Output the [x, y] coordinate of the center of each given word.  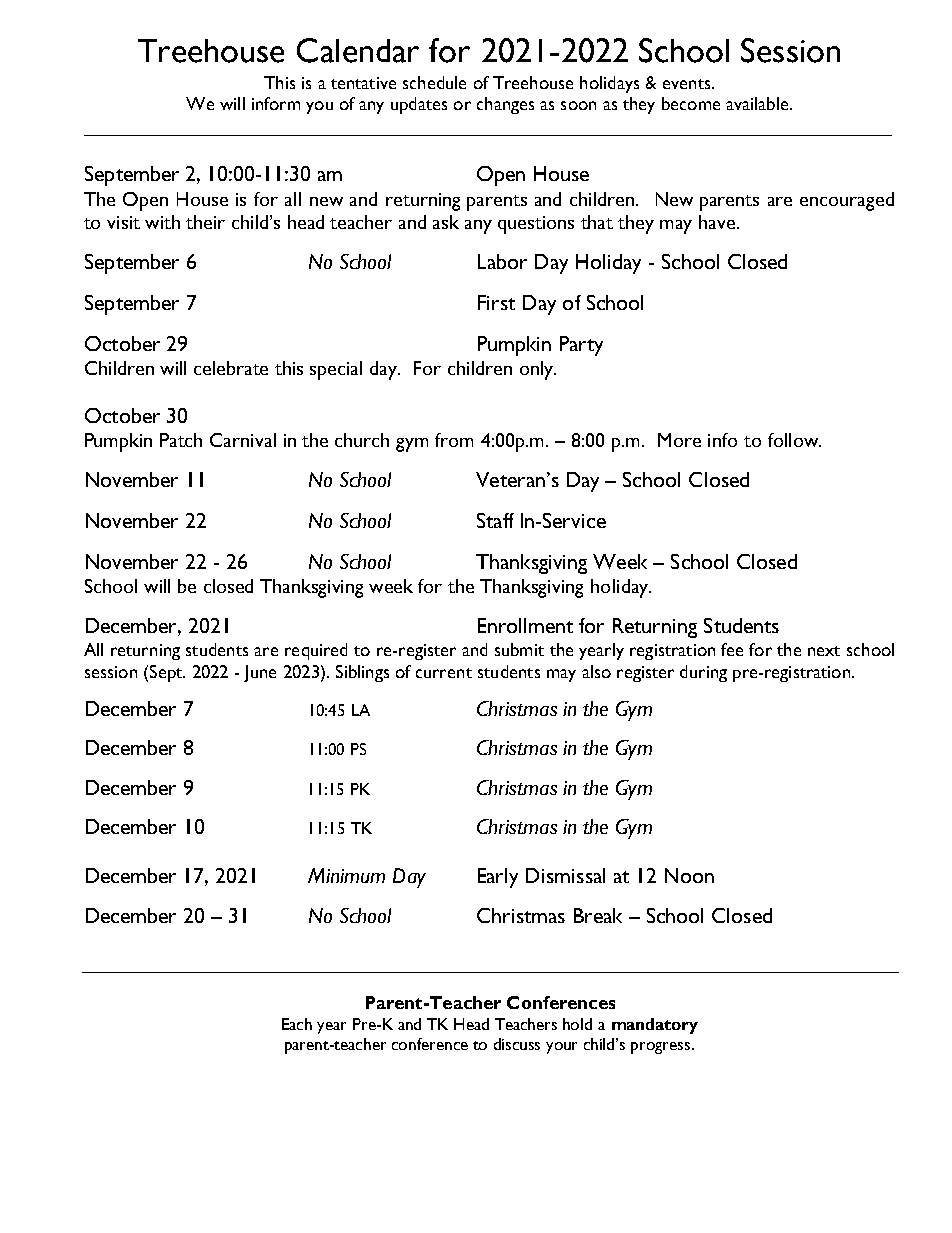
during [703, 673]
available [758, 103]
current [444, 673]
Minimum [346, 875]
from [454, 440]
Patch [181, 440]
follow [794, 440]
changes [505, 105]
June [260, 673]
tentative [363, 83]
